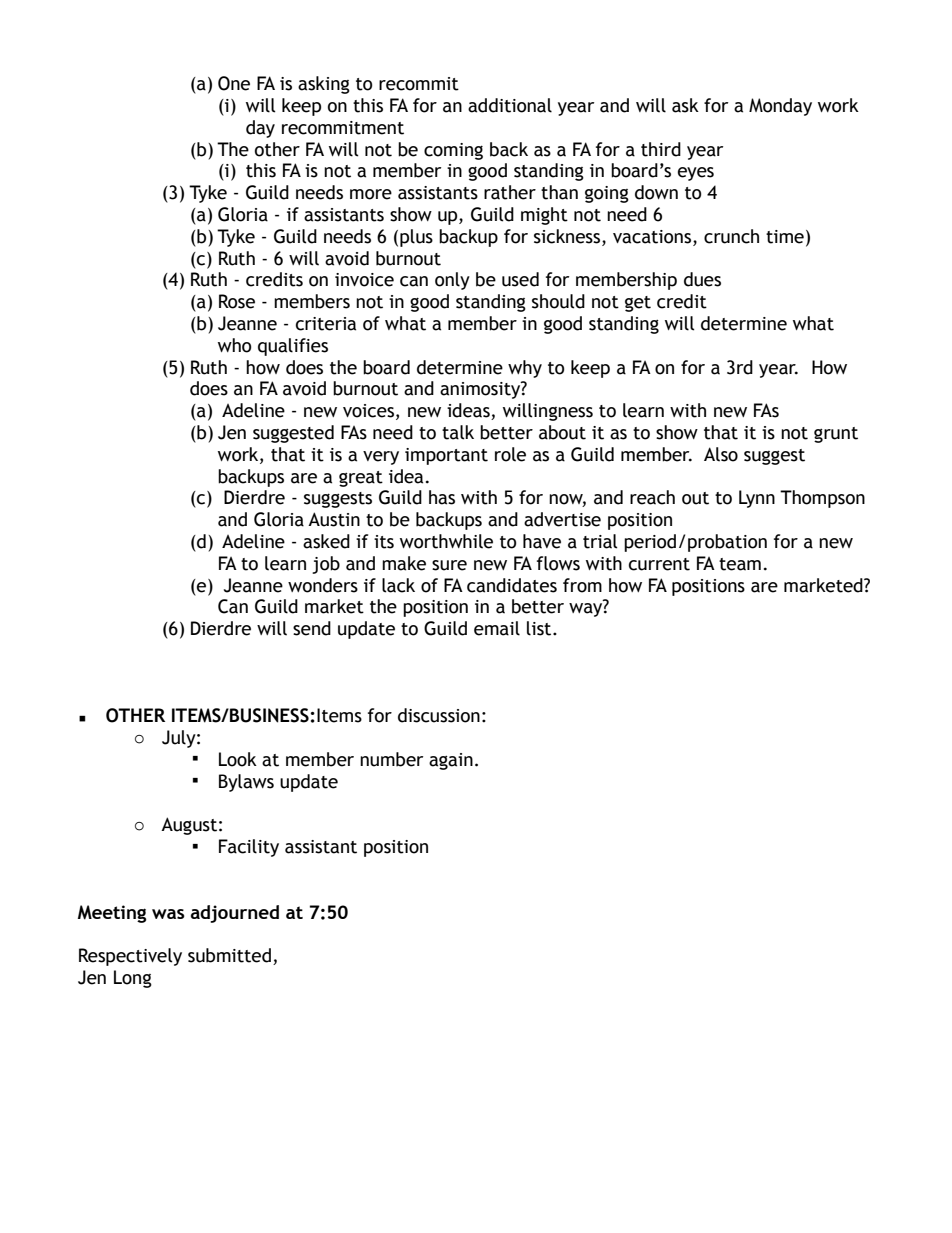  Describe the element at coordinates (757, 499) in the screenshot. I see `Lynn` at that location.
